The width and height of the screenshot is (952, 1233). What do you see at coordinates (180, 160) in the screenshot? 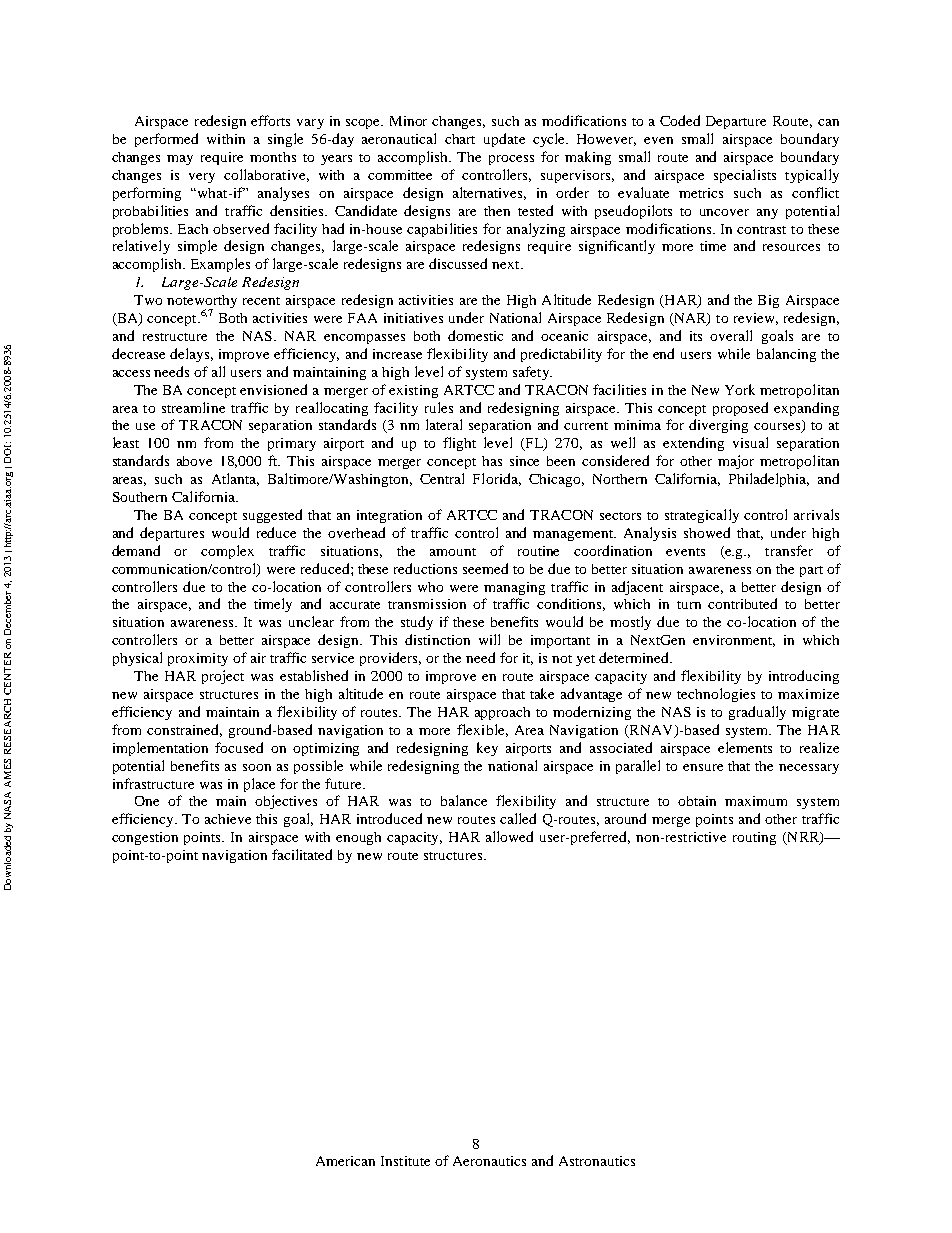
I see `may` at bounding box center [180, 160].
